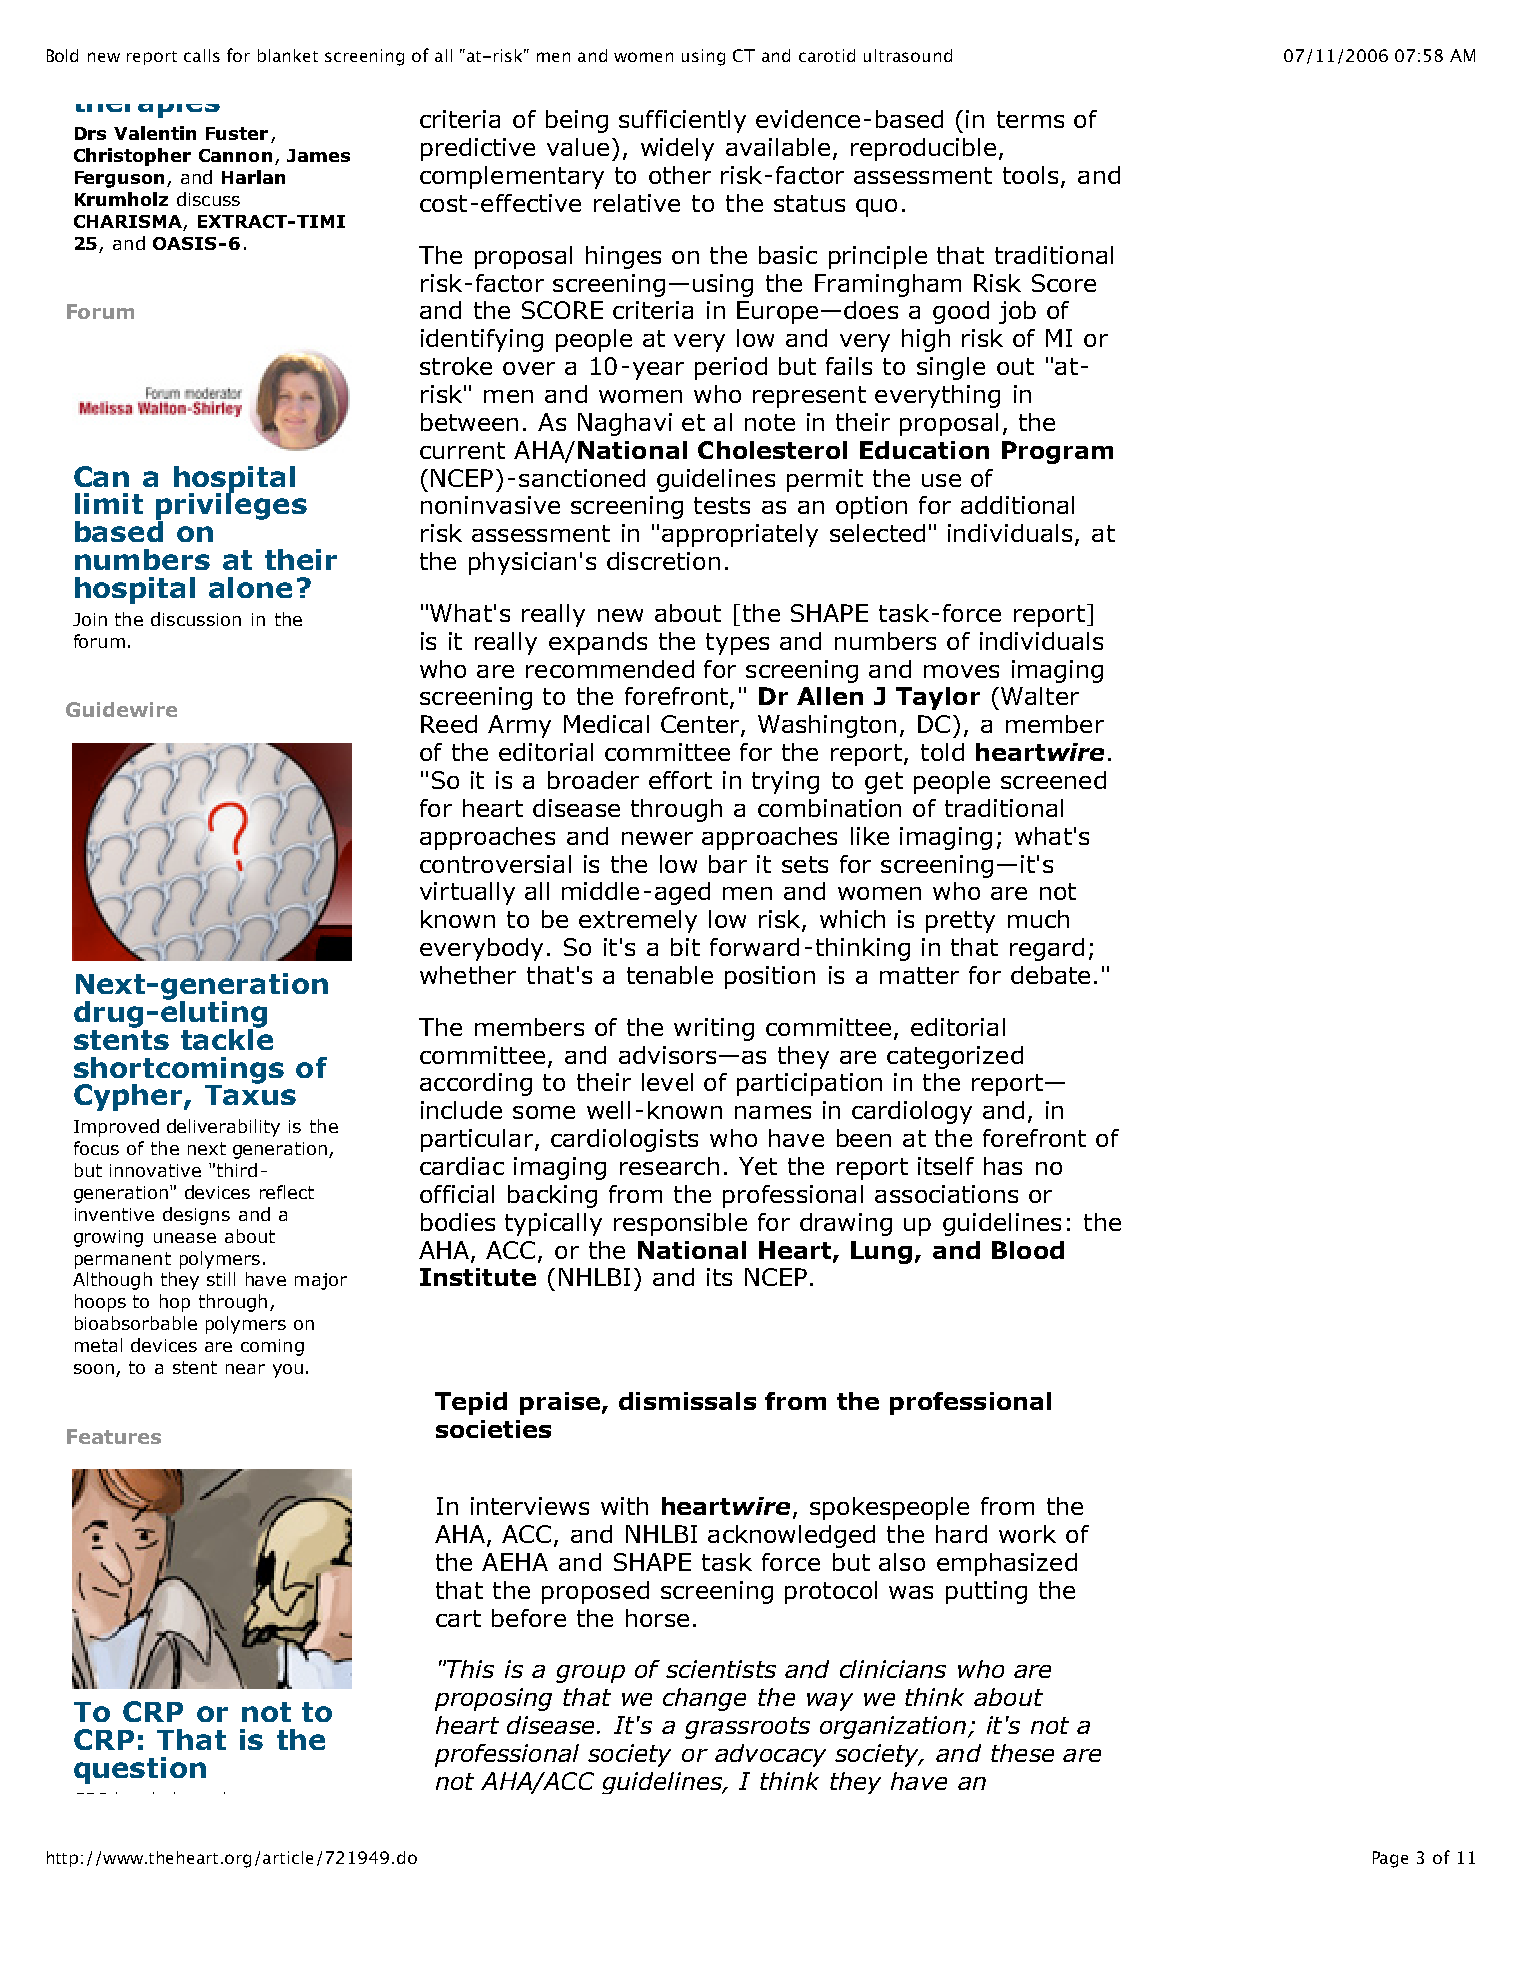 This screenshot has width=1522, height=1970. What do you see at coordinates (687, 1401) in the screenshot?
I see `dismissals` at bounding box center [687, 1401].
